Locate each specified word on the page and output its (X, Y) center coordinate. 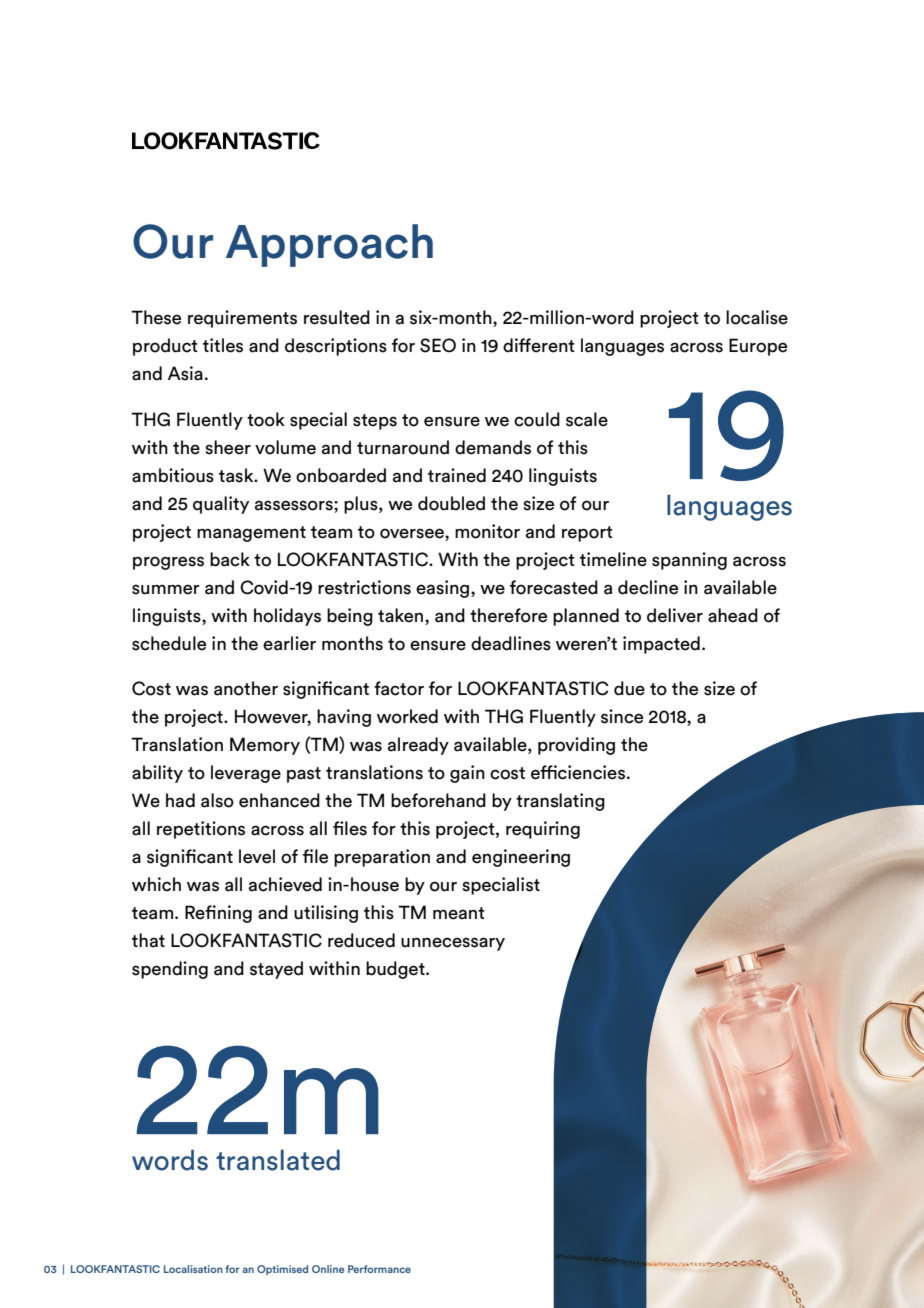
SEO (438, 345)
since (622, 716)
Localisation (193, 1269)
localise (757, 317)
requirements (242, 319)
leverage (246, 774)
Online (328, 1269)
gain (467, 774)
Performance (379, 1269)
